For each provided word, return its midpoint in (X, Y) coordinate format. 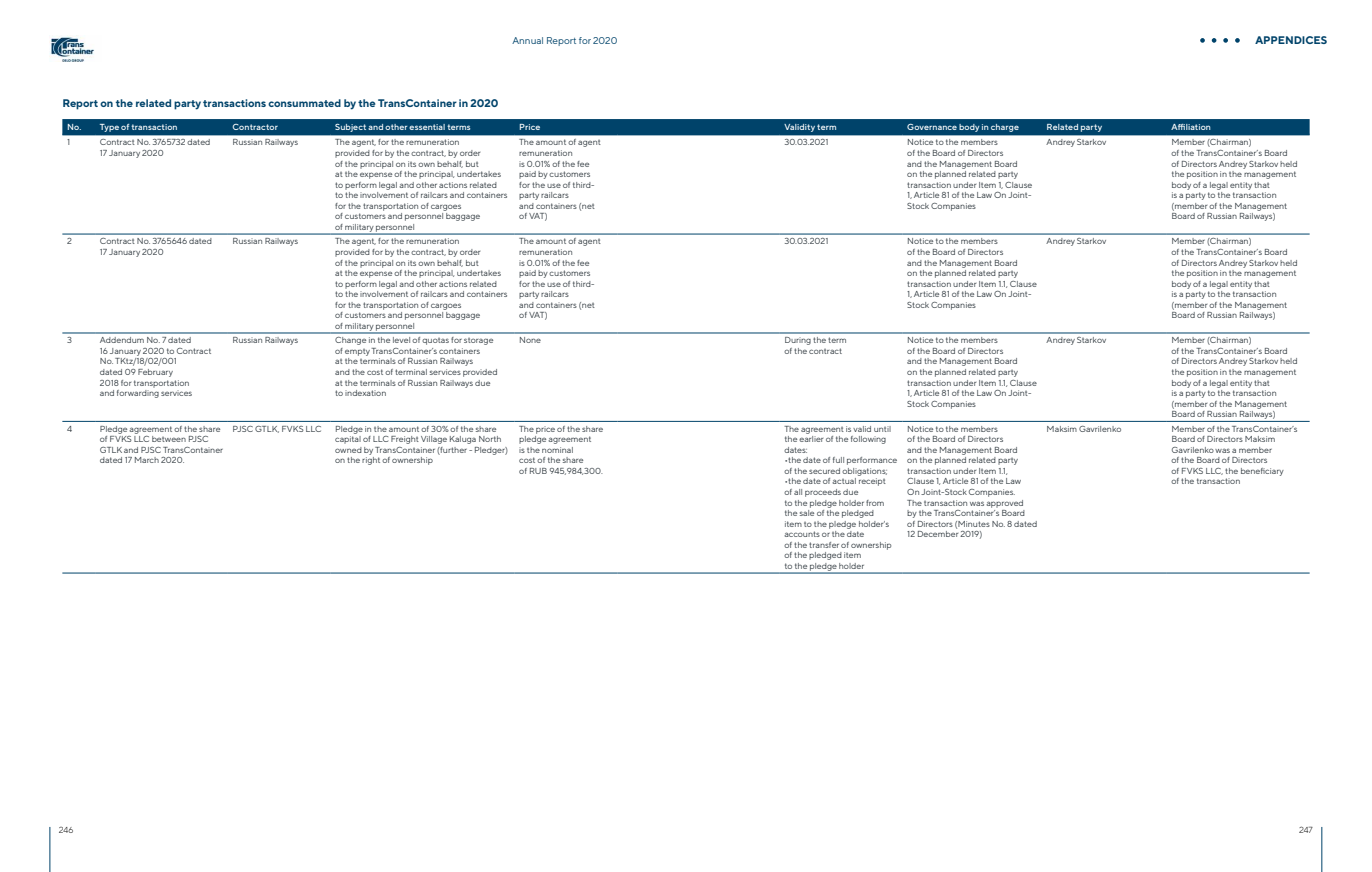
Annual (527, 40)
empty (357, 352)
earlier (811, 439)
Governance (932, 127)
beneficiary (1262, 472)
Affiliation (1191, 127)
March (147, 460)
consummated (304, 103)
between (169, 439)
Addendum (122, 340)
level (401, 340)
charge (1005, 128)
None (530, 340)
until (882, 429)
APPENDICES (1291, 40)
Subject (350, 128)
